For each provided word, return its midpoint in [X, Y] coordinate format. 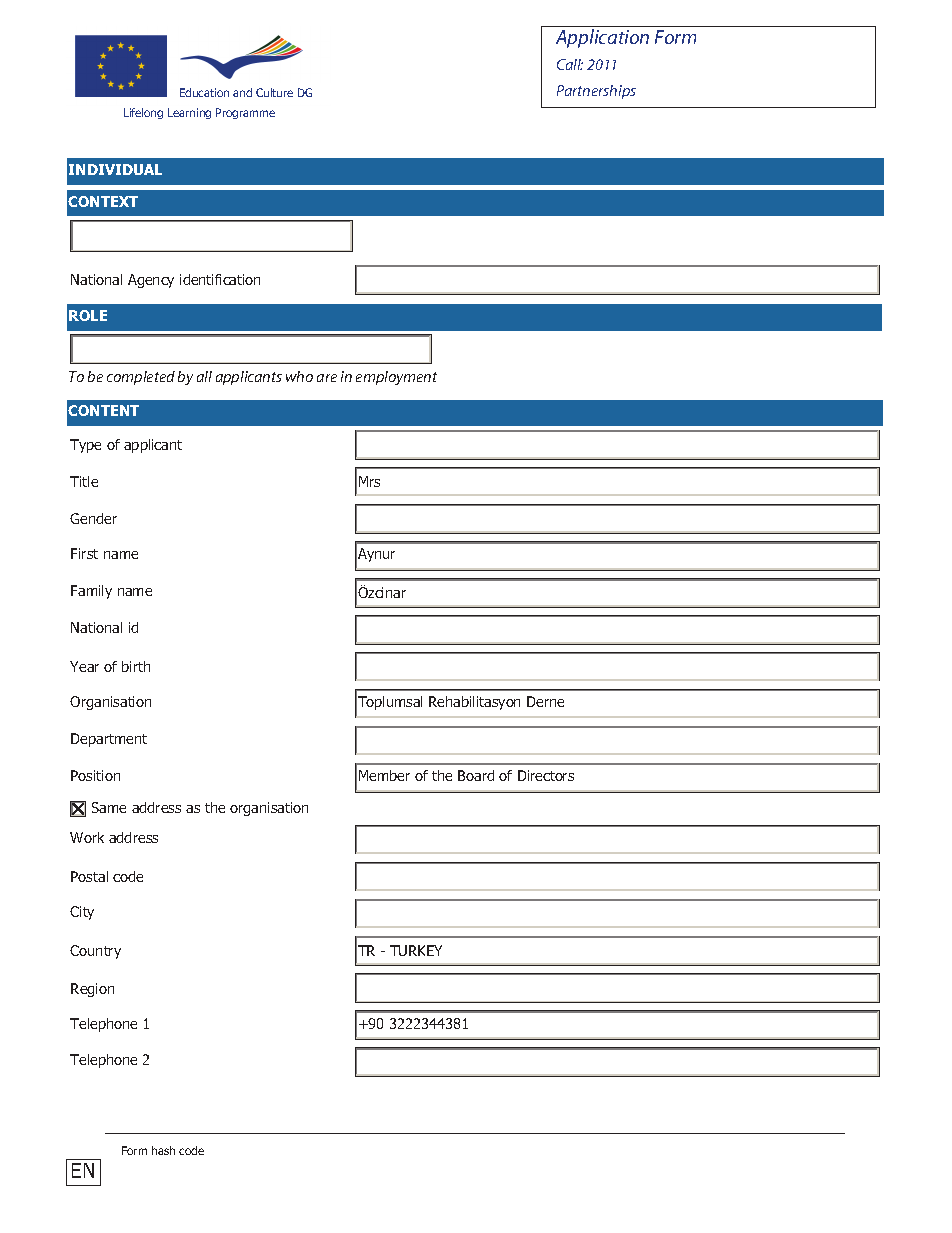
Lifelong [143, 113]
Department [109, 740]
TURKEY [416, 950]
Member [384, 775]
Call [570, 64]
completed [141, 378]
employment [396, 378]
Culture [274, 92]
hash [163, 1150]
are [327, 378]
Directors [546, 775]
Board [476, 775]
